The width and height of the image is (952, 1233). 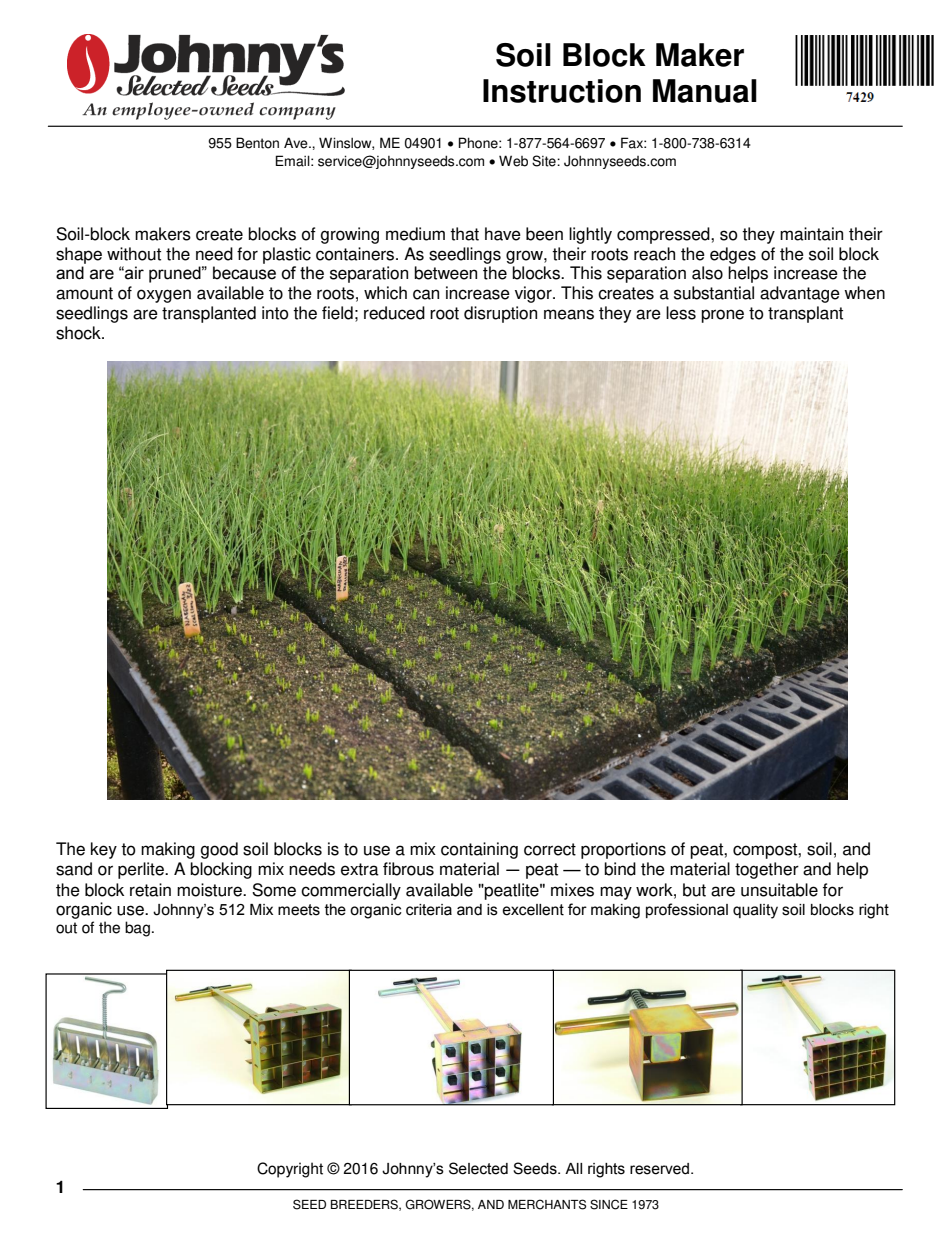 What do you see at coordinates (429, 910) in the image?
I see `criteria` at bounding box center [429, 910].
